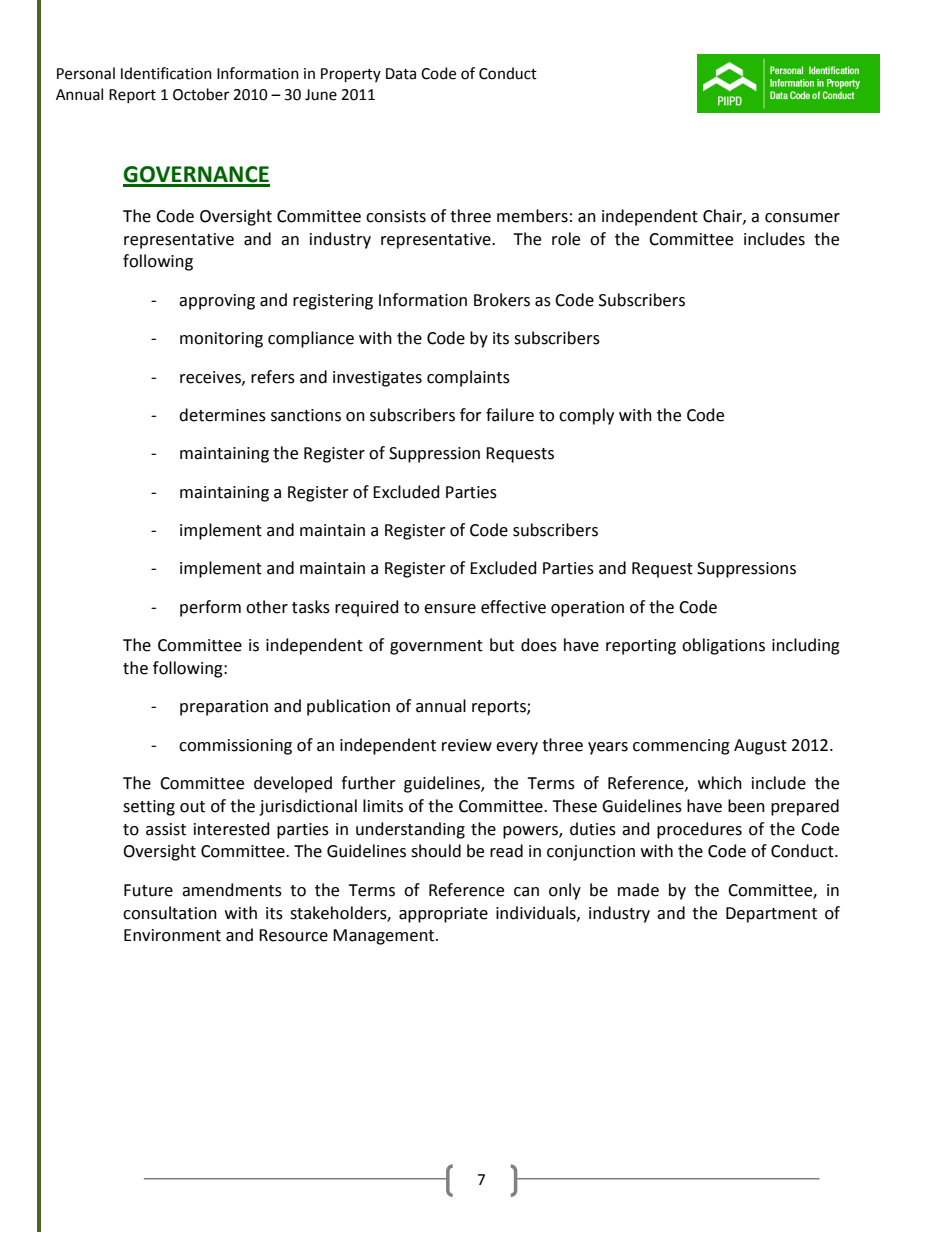 The width and height of the page is (952, 1233). What do you see at coordinates (468, 378) in the page?
I see `complaints` at bounding box center [468, 378].
